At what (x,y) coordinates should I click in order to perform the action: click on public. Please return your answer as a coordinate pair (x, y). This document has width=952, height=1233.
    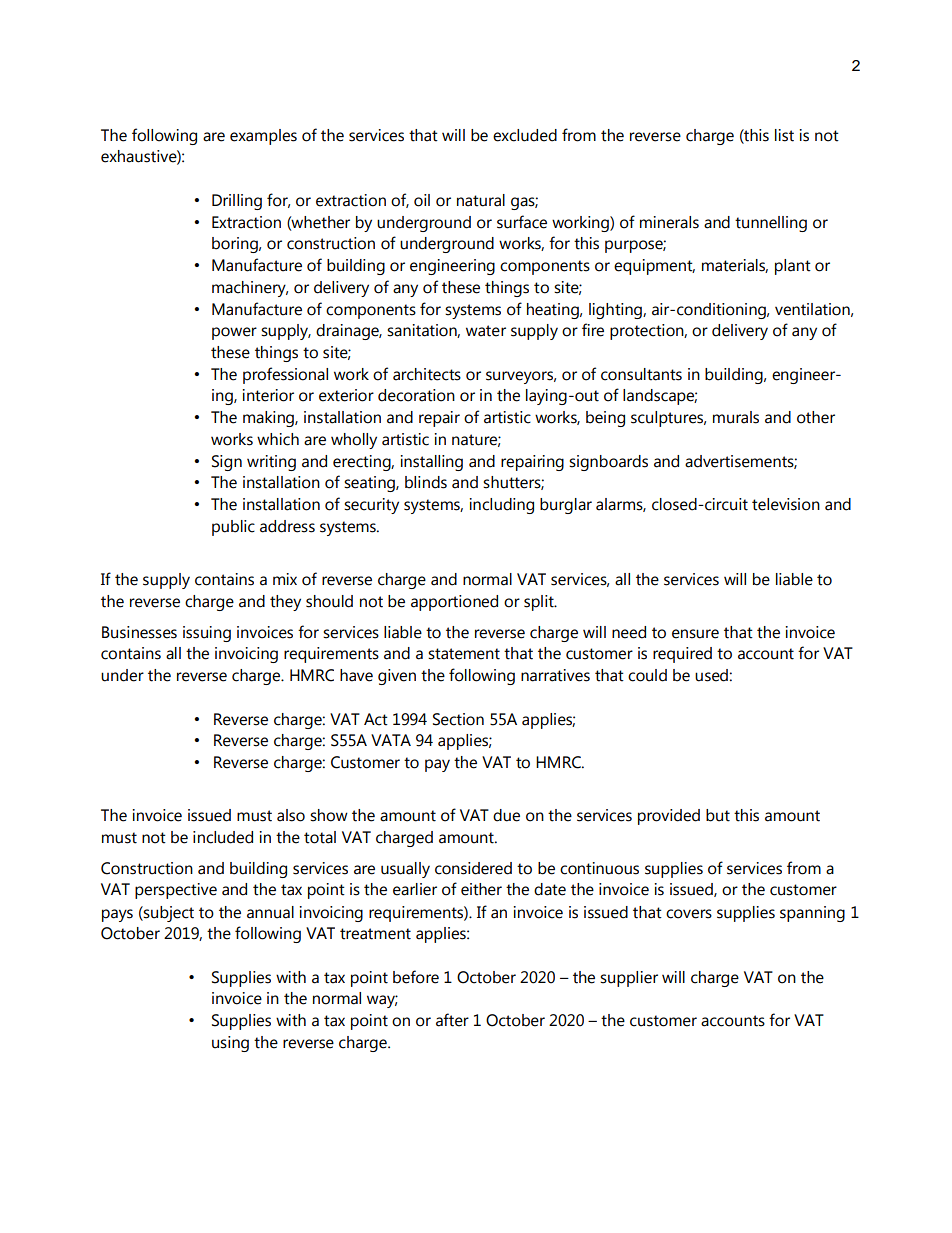
    Looking at the image, I should click on (233, 528).
